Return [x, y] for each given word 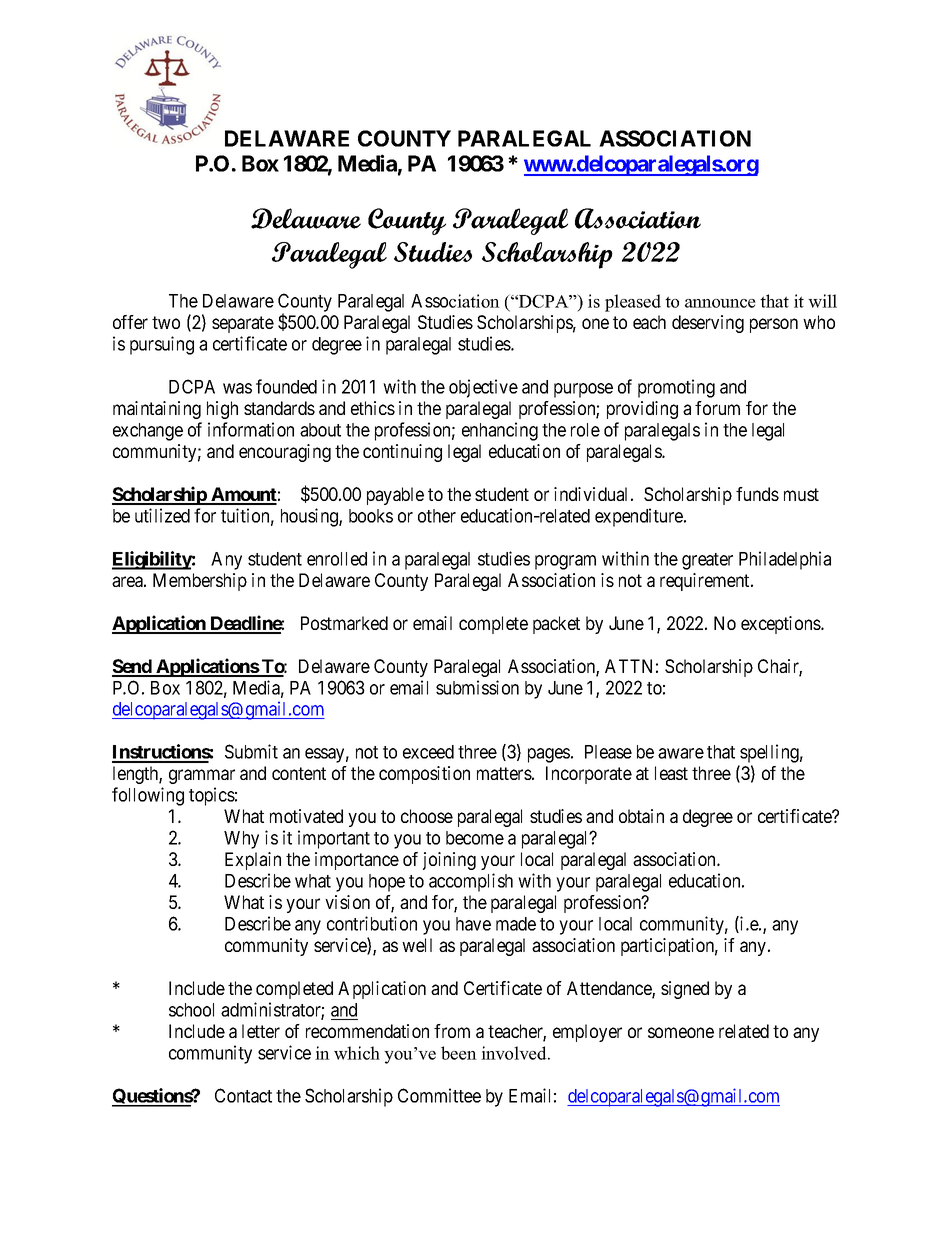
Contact [243, 1095]
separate [243, 324]
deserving [708, 324]
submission [477, 687]
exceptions [781, 625]
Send [133, 667]
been [459, 1053]
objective [483, 388]
